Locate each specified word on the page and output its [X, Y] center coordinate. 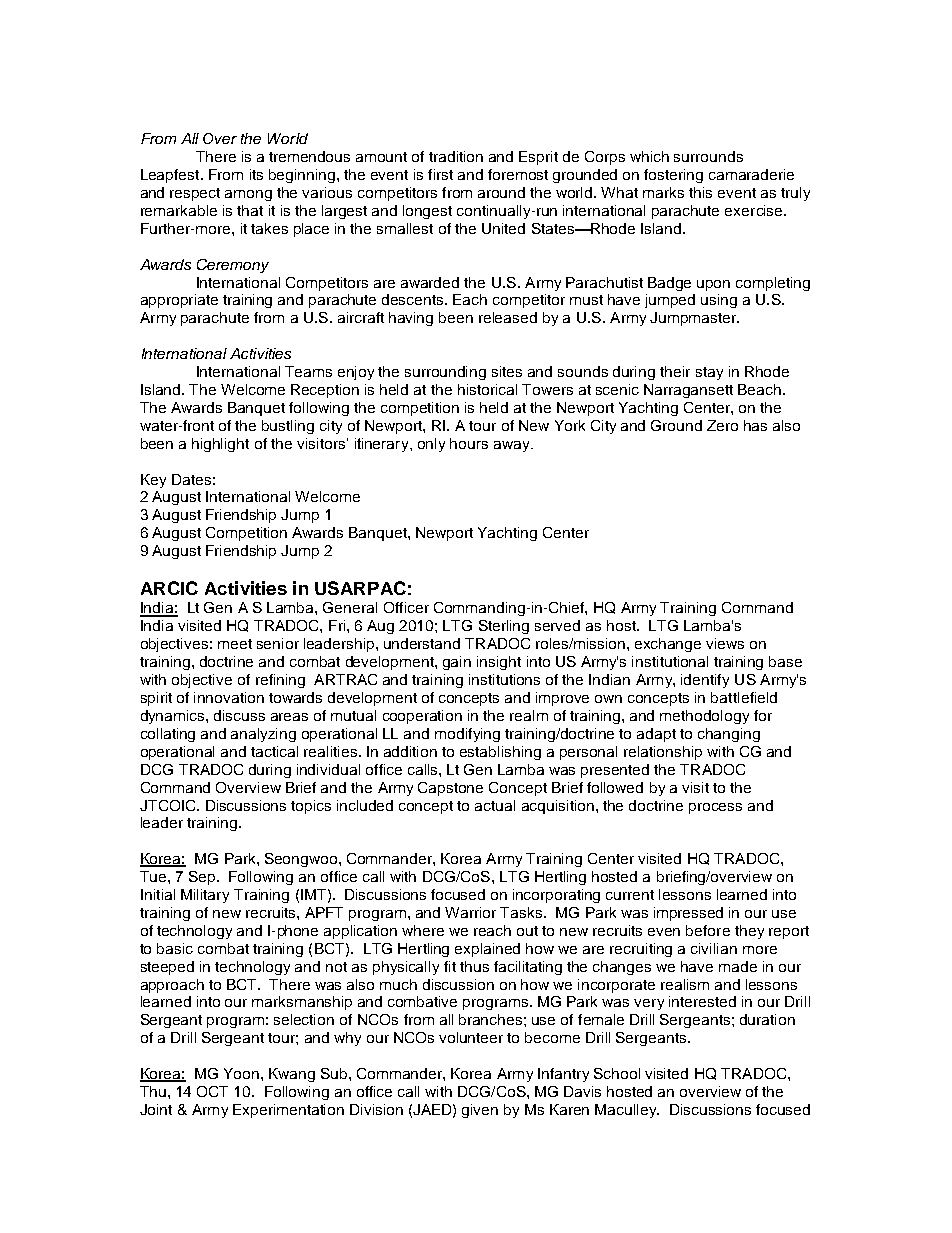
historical [487, 389]
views [725, 643]
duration [767, 1019]
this [700, 192]
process [715, 808]
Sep [203, 878]
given [480, 1111]
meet [235, 644]
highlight [220, 445]
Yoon [243, 1073]
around [501, 192]
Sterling [504, 627]
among [248, 195]
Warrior [470, 912]
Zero [722, 425]
